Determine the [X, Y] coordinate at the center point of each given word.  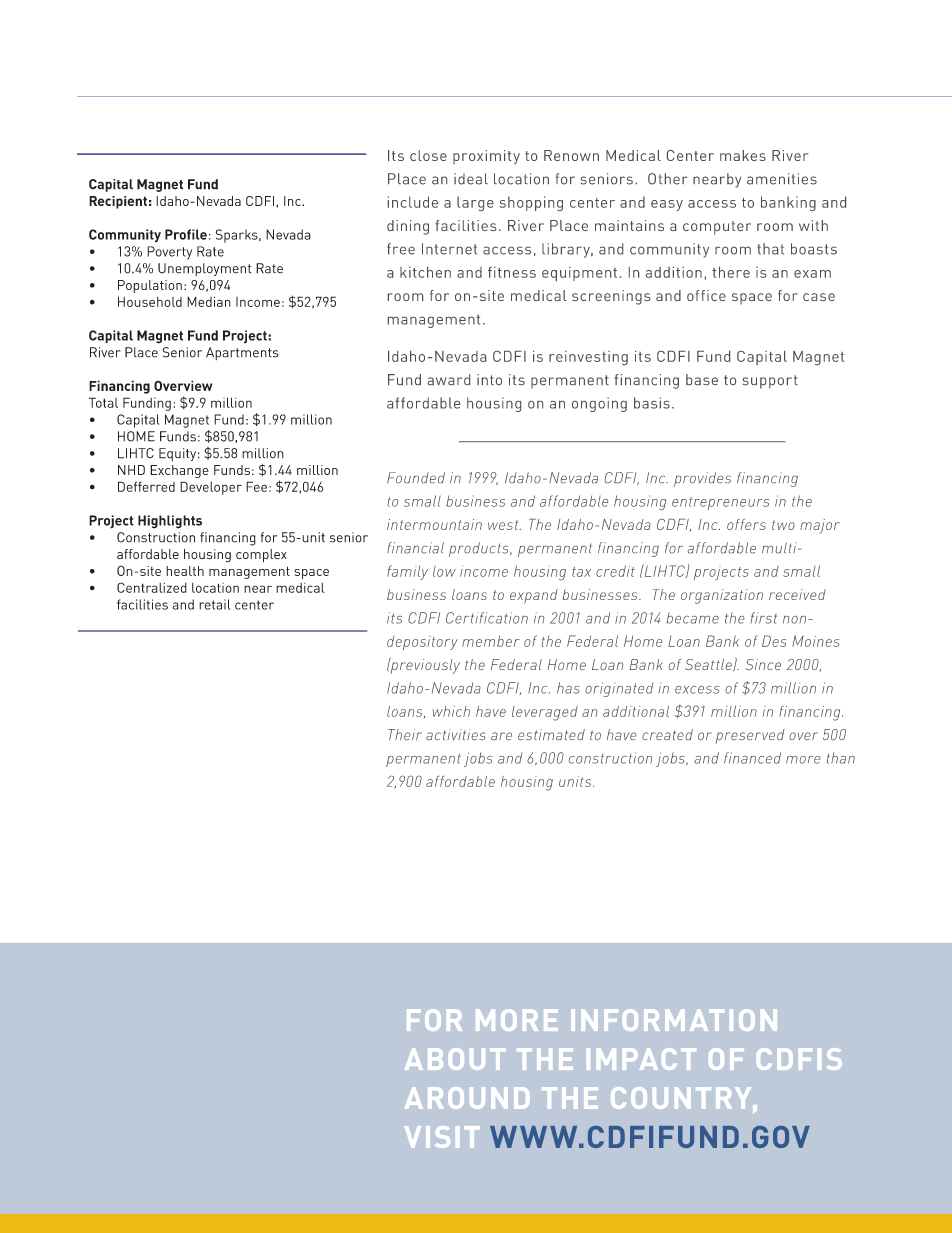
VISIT [442, 1137]
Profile [186, 234]
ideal [471, 179]
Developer [211, 488]
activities [455, 734]
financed [752, 758]
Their [405, 734]
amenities [782, 179]
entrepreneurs [720, 503]
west [504, 525]
